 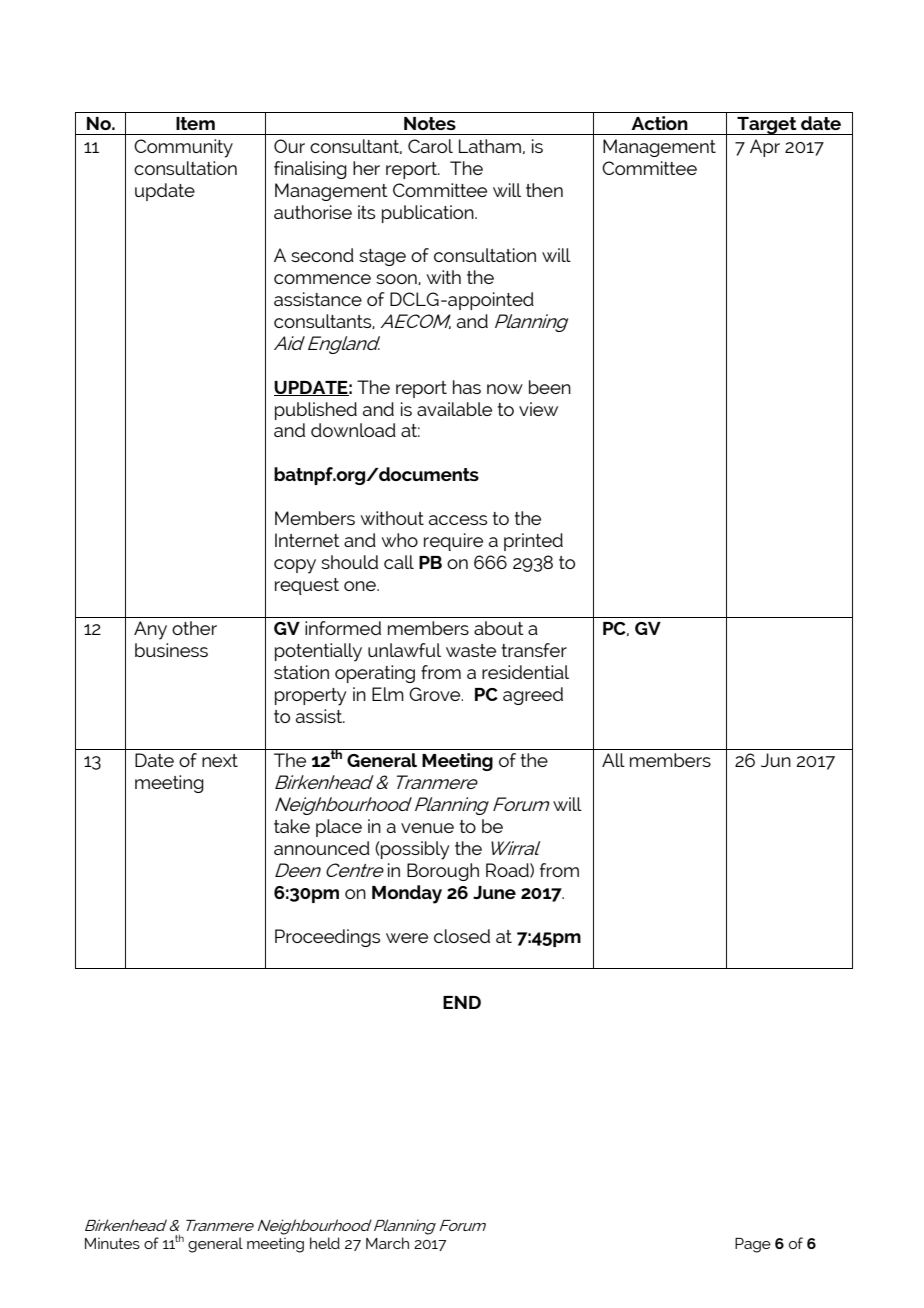 What do you see at coordinates (462, 936) in the screenshot?
I see `closed` at bounding box center [462, 936].
